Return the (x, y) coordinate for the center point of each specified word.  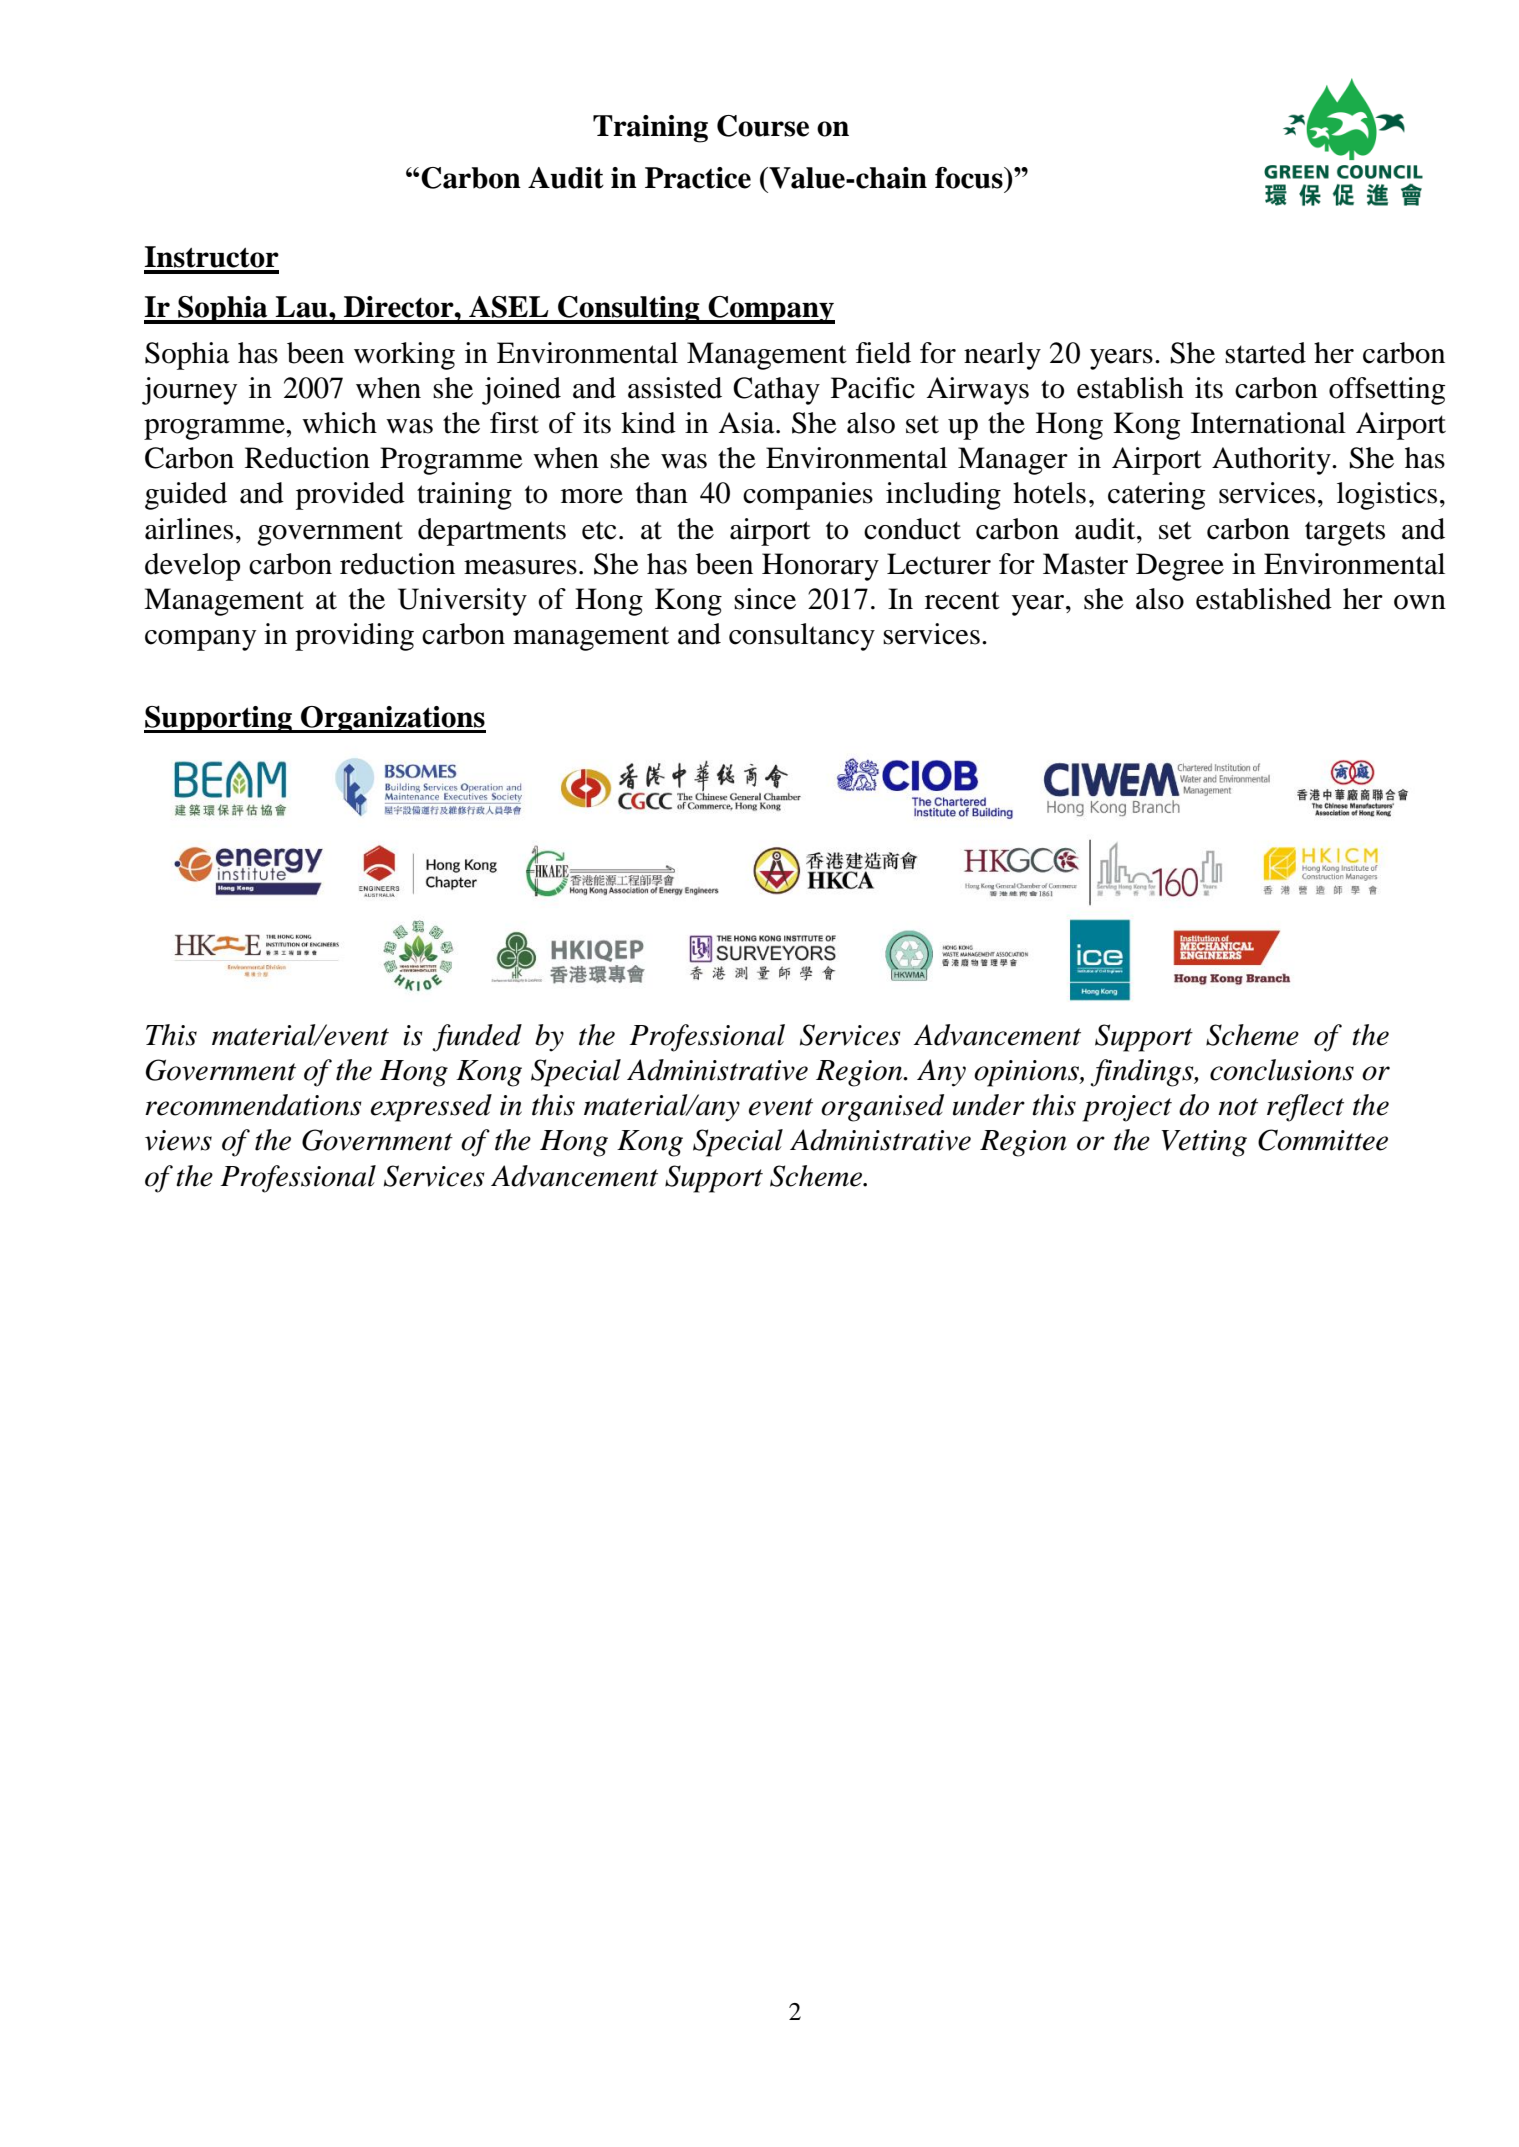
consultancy (802, 637)
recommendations (253, 1105)
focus (970, 178)
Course (763, 126)
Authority (1272, 461)
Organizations (392, 719)
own (1420, 602)
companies (808, 496)
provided (350, 496)
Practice (698, 178)
